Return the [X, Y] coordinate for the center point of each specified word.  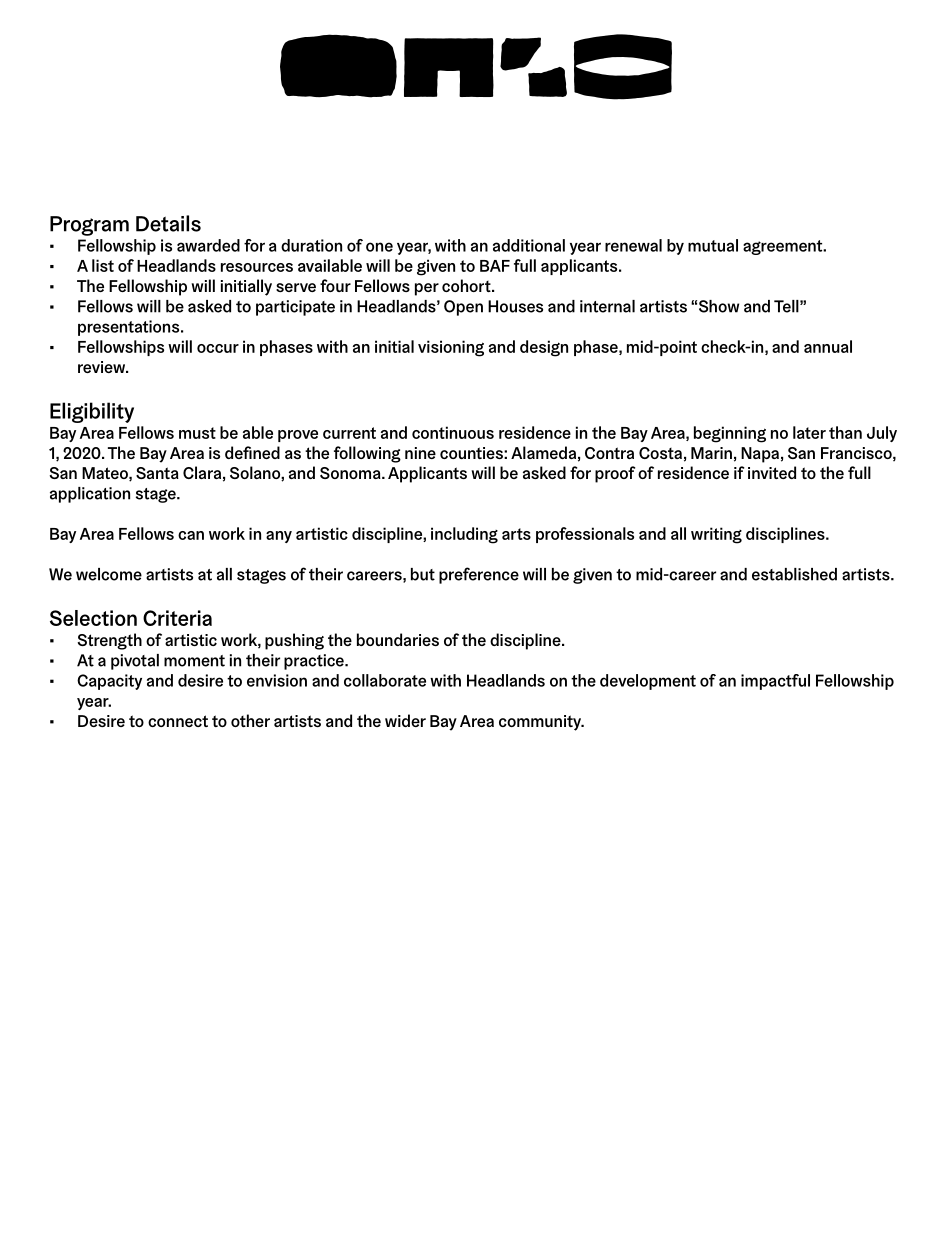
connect [178, 721]
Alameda [543, 452]
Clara [202, 472]
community [541, 723]
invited [772, 472]
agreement [784, 247]
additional [529, 245]
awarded [208, 245]
